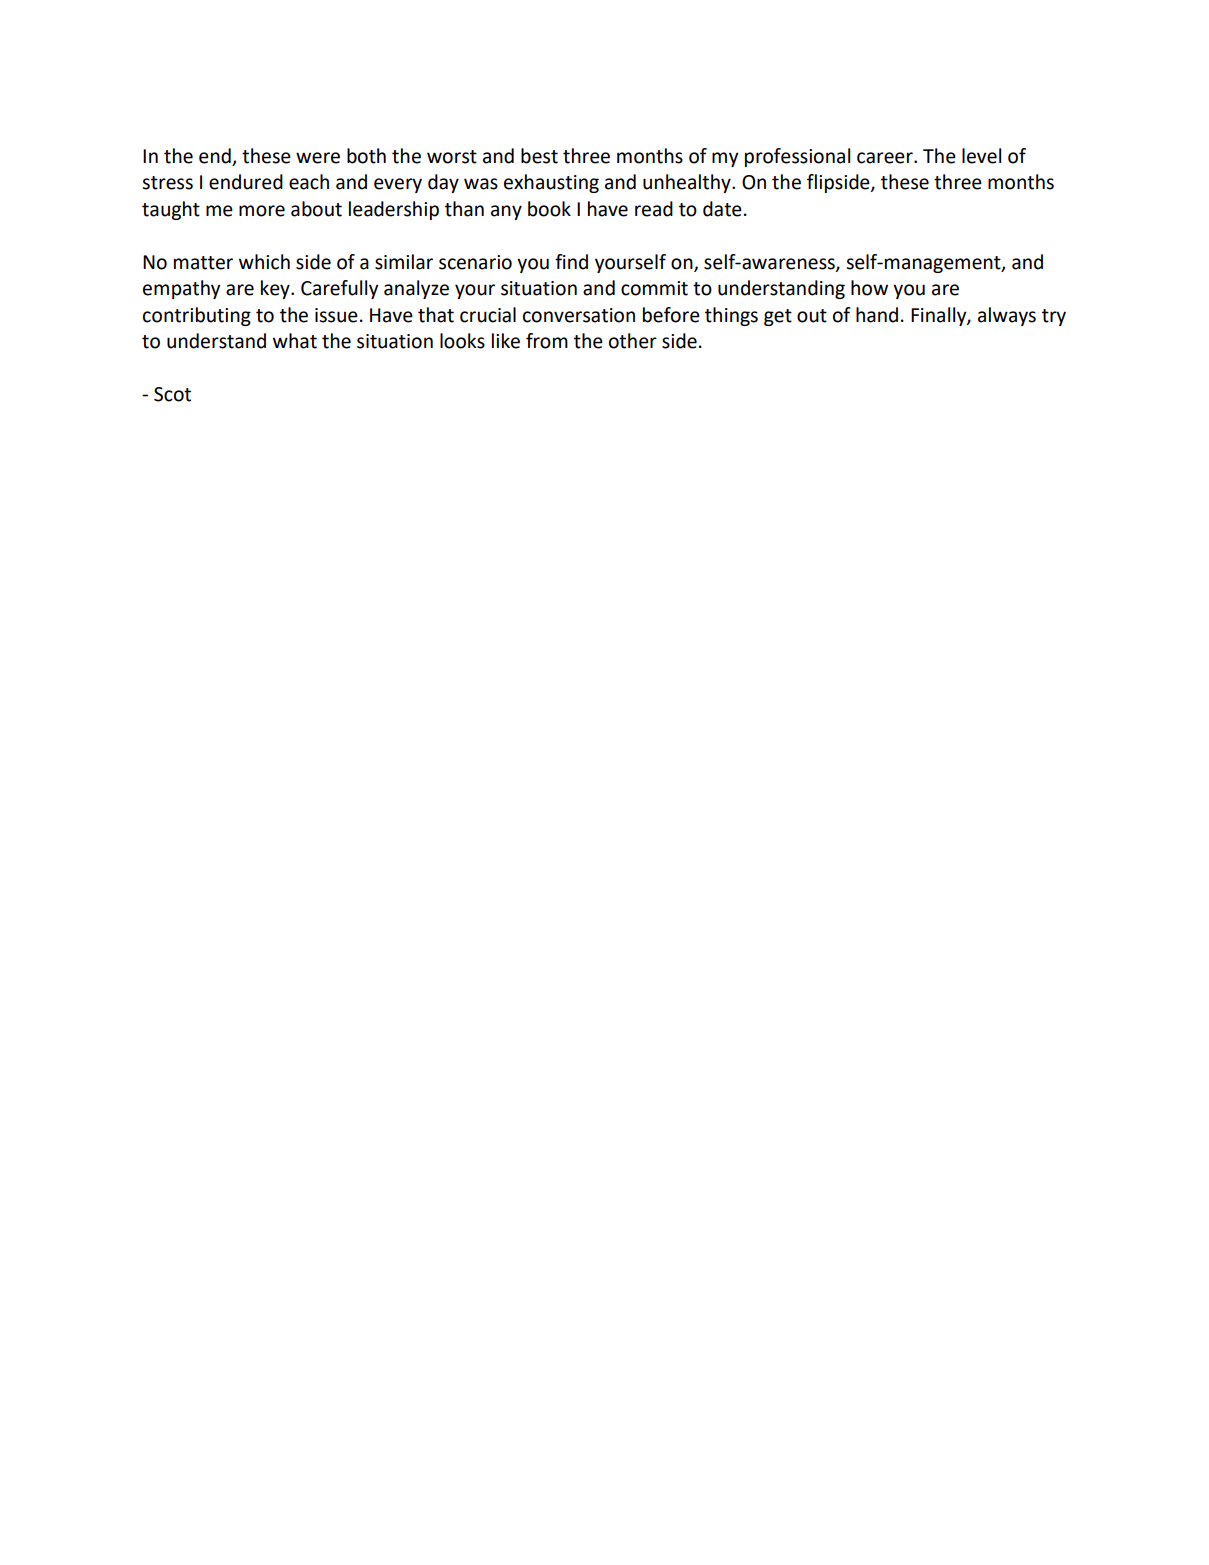 Image resolution: width=1209 pixels, height=1565 pixels. Describe the element at coordinates (633, 341) in the screenshot. I see `other` at that location.
